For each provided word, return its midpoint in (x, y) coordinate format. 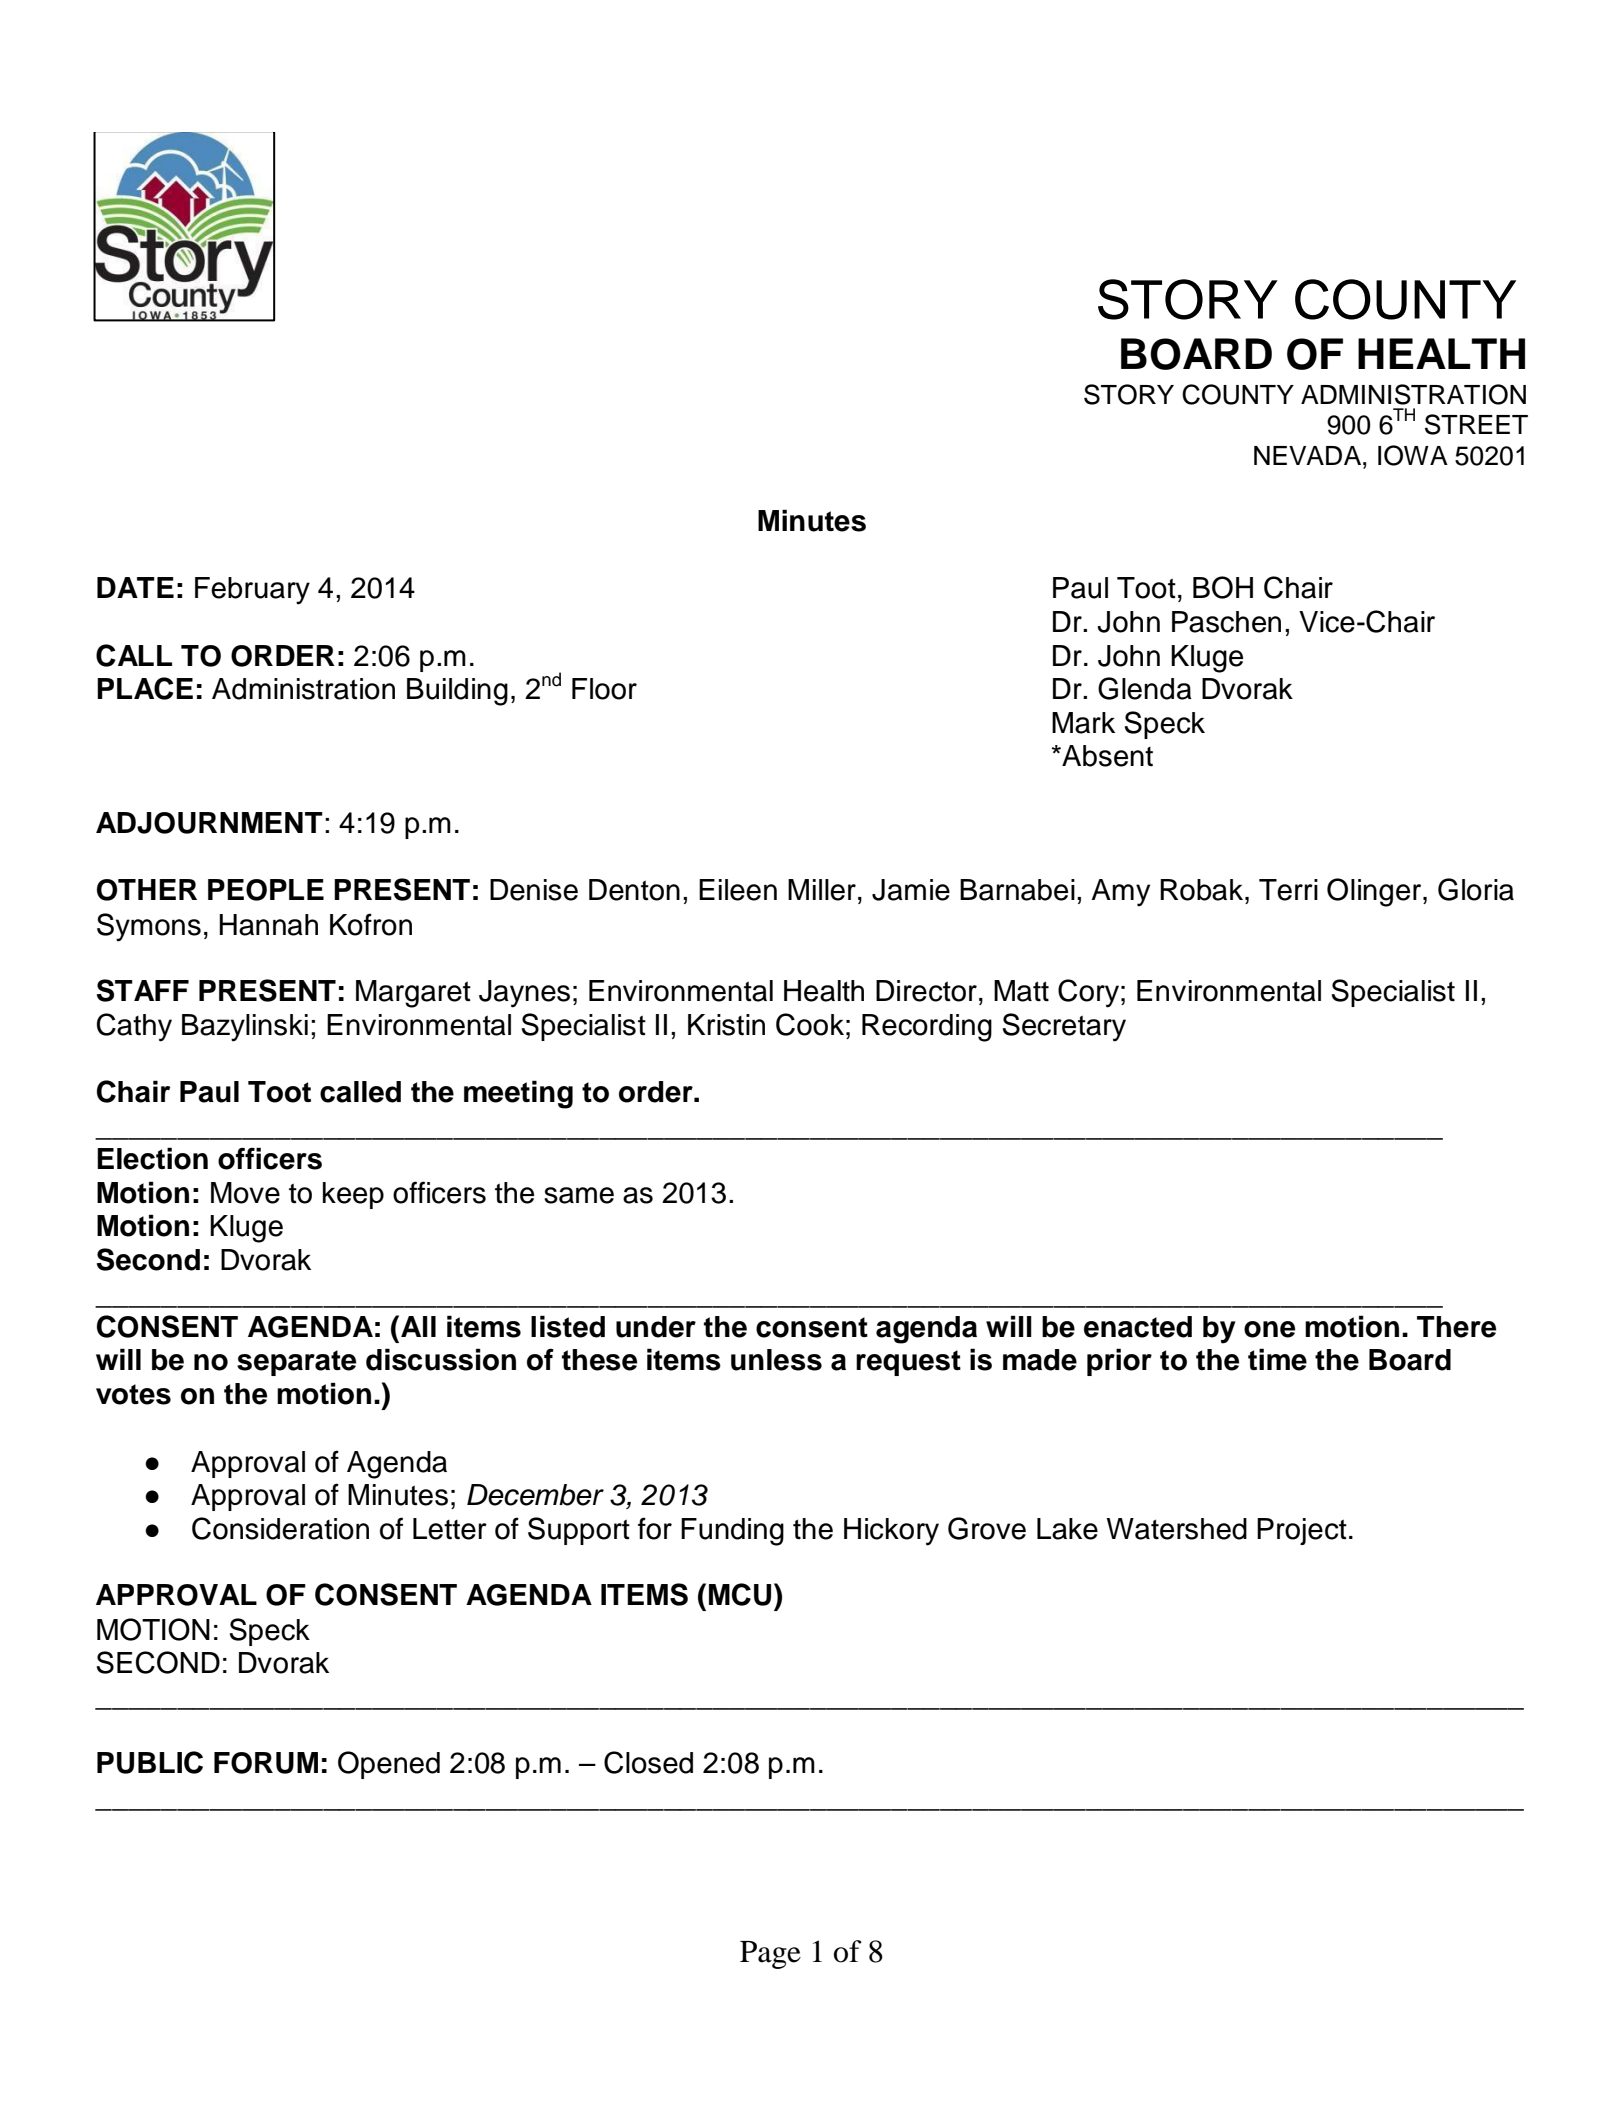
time (1277, 1359)
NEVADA (1309, 455)
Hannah (268, 925)
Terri (1288, 890)
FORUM (266, 1763)
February (252, 591)
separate (296, 1363)
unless (776, 1360)
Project (1302, 1531)
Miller (822, 890)
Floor (604, 689)
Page (770, 1955)
